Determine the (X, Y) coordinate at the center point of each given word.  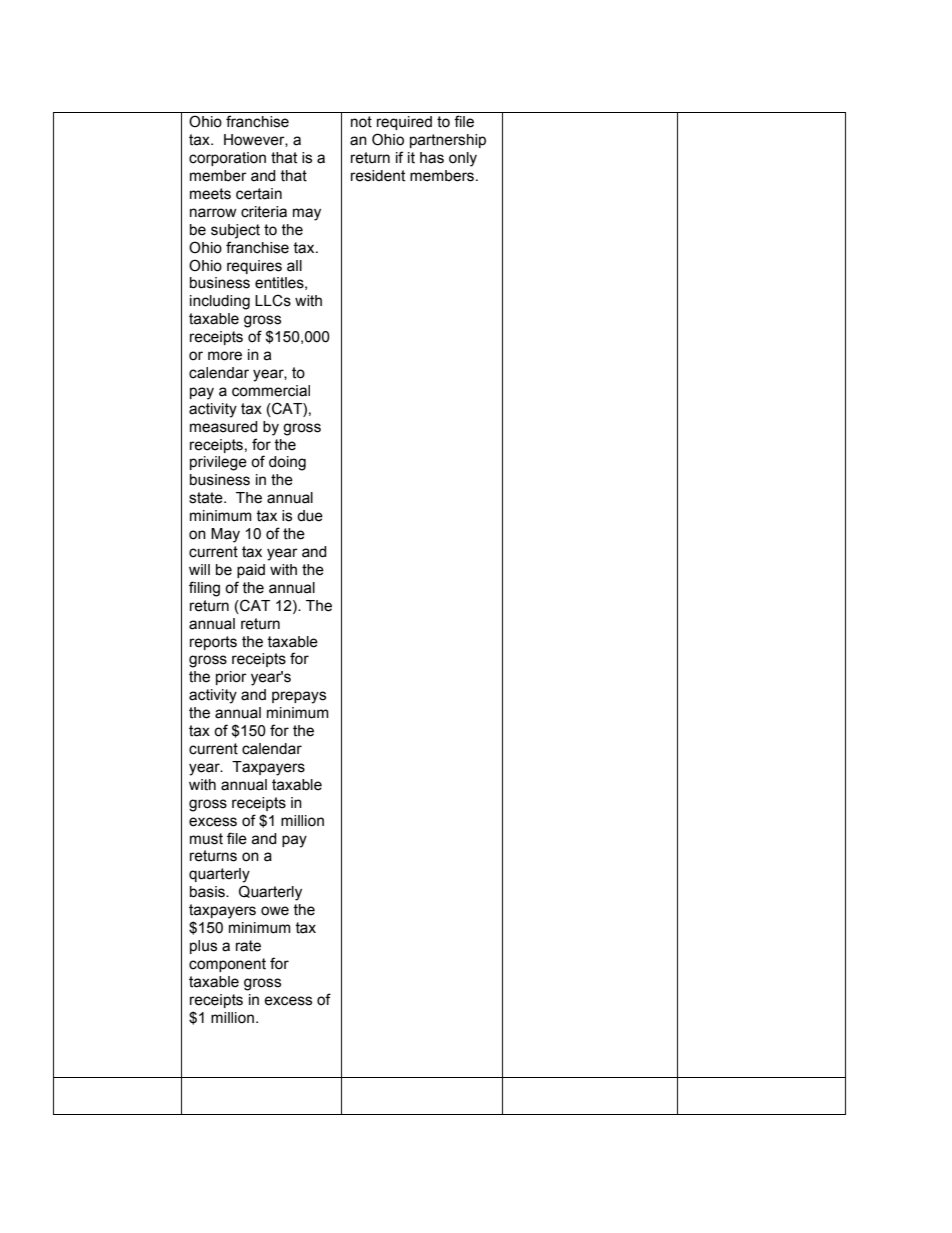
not (361, 122)
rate (248, 946)
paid (251, 571)
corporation (227, 159)
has (432, 158)
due (310, 516)
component (227, 965)
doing (287, 463)
